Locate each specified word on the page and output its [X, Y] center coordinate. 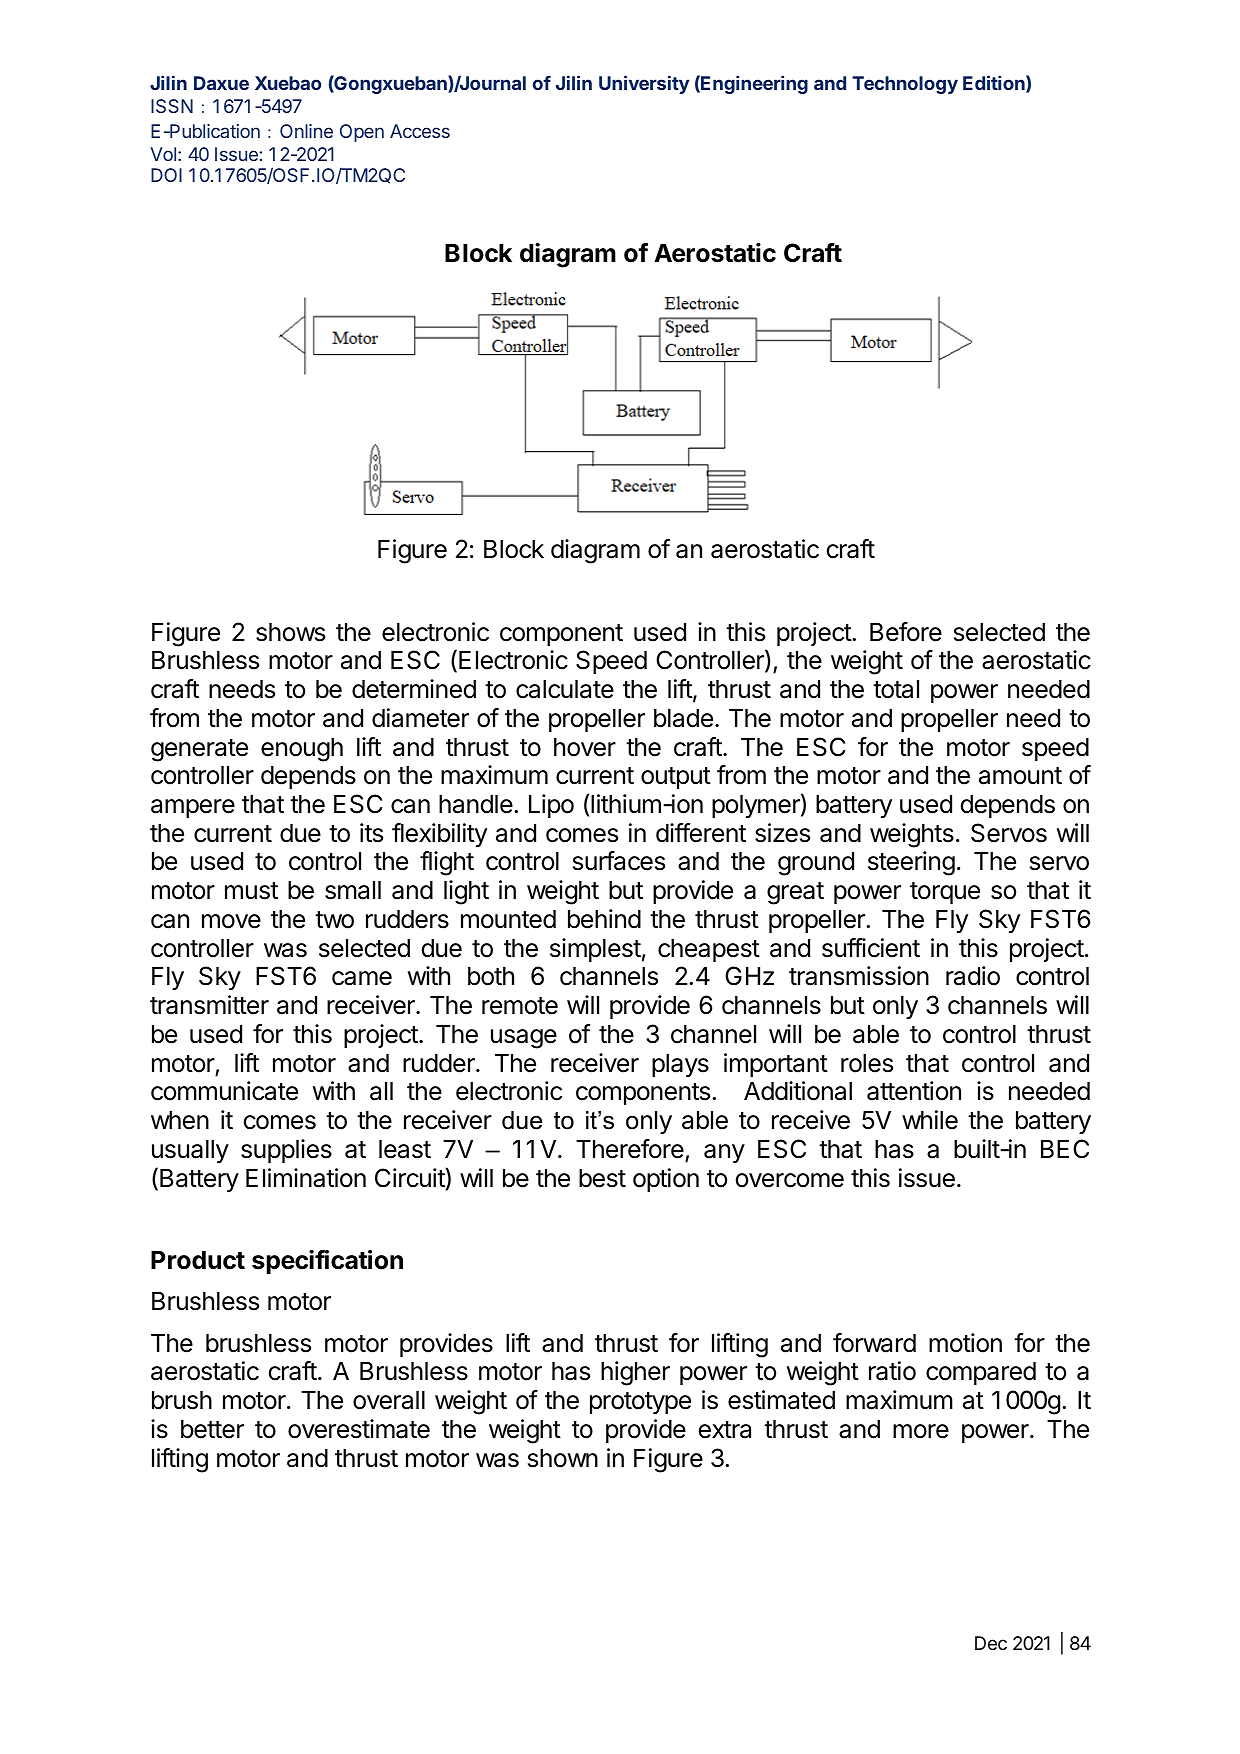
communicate [224, 1091]
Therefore [630, 1149]
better [212, 1429]
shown [563, 1458]
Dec [991, 1643]
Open [362, 133]
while [930, 1120]
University [644, 84]
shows [290, 632]
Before [906, 632]
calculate [565, 689]
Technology [905, 85]
